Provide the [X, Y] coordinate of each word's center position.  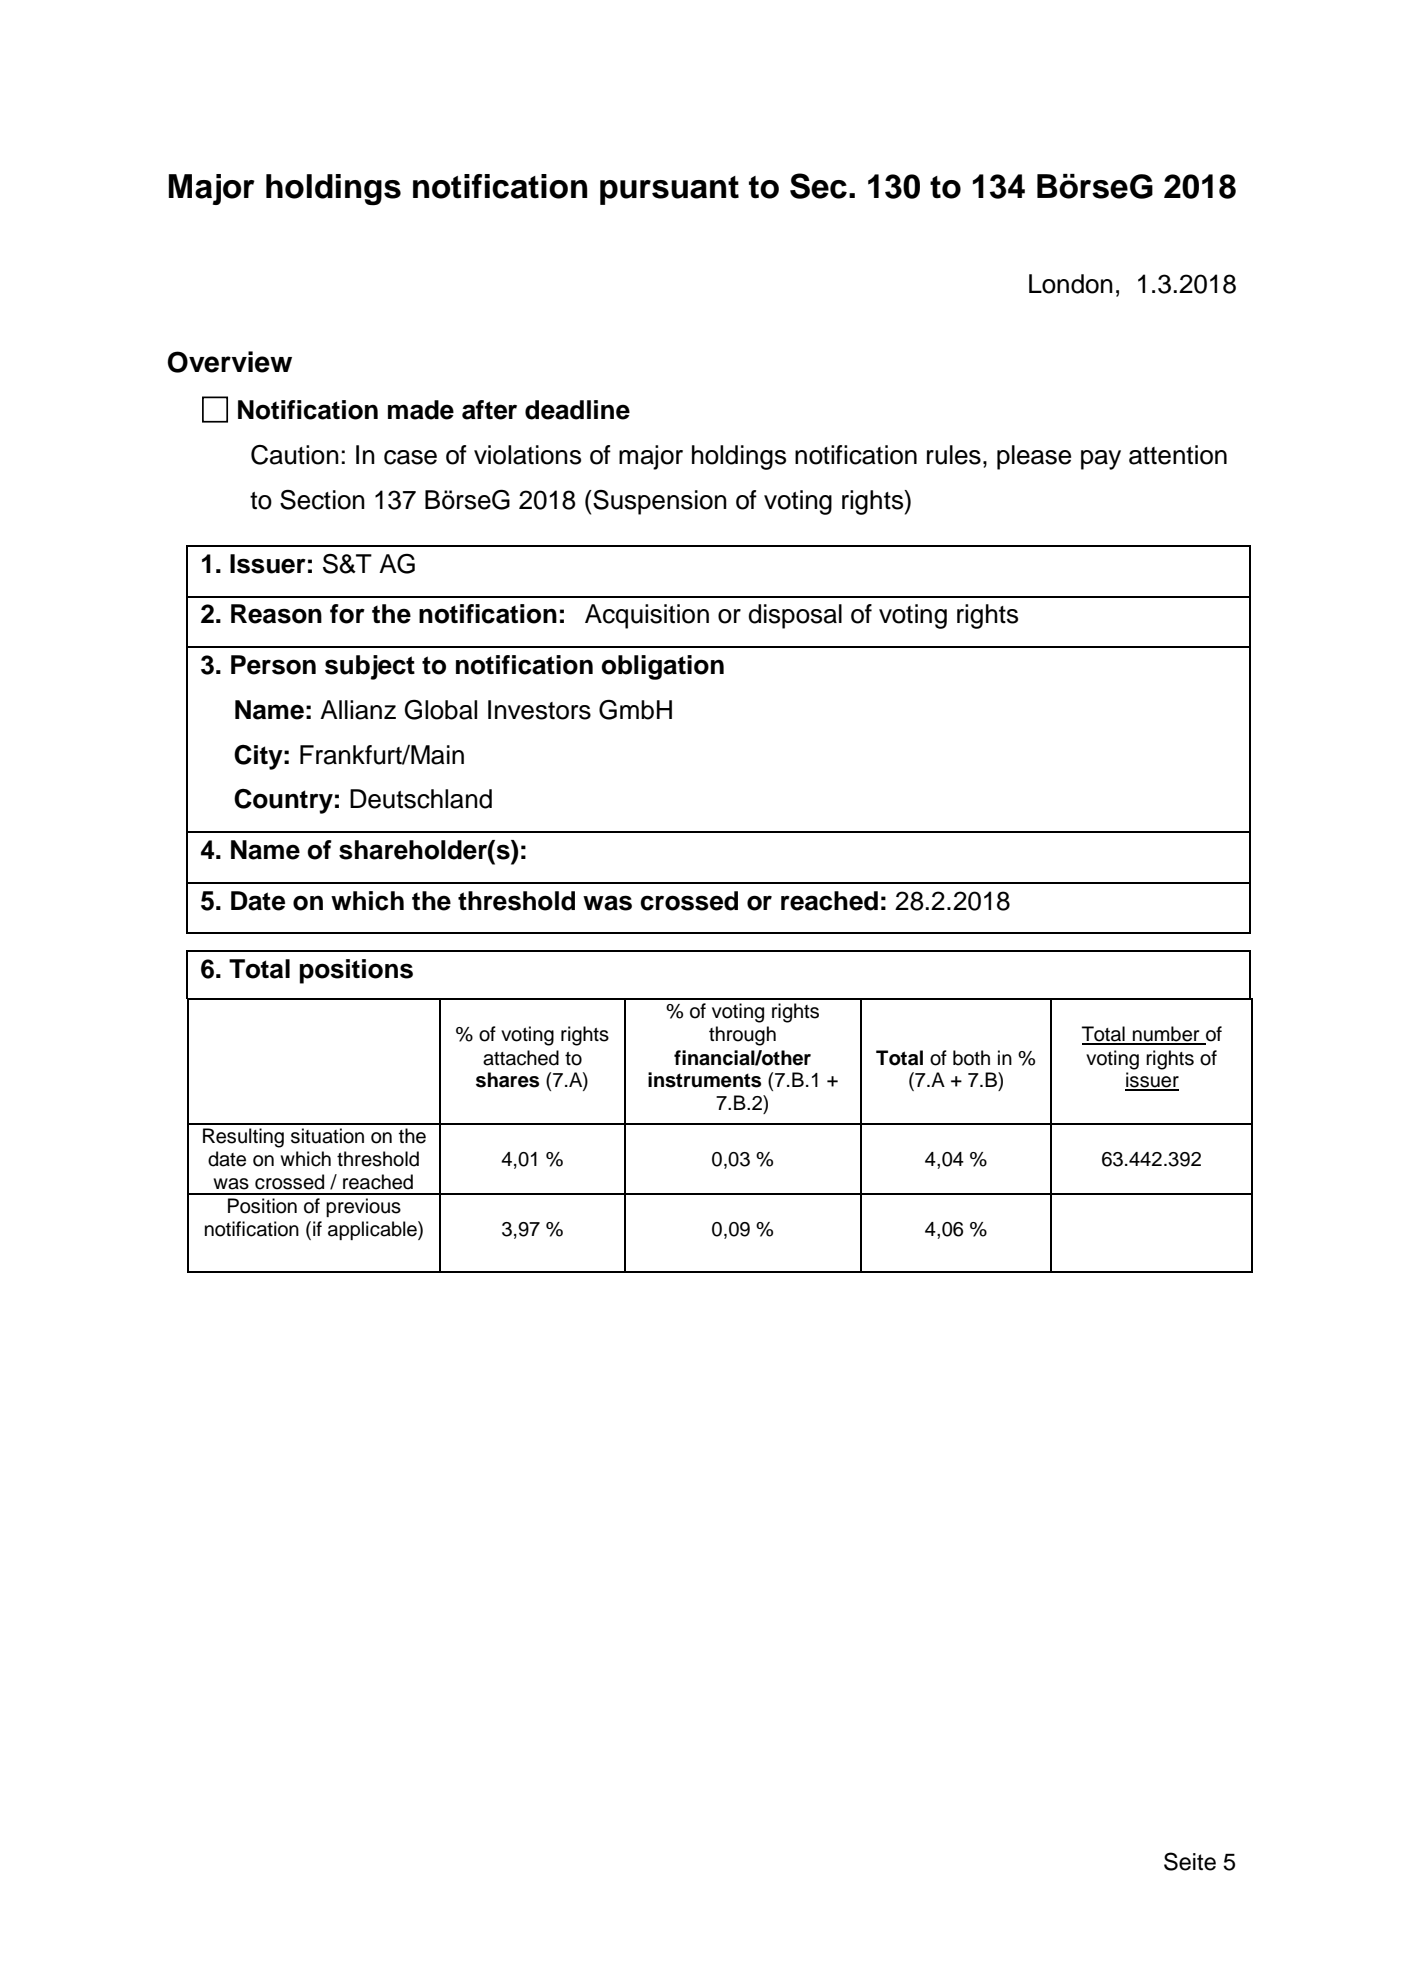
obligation [662, 667]
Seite [1190, 1861]
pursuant [669, 190]
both [971, 1058]
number [1166, 1035]
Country [283, 801]
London [1071, 284]
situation [327, 1136]
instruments [704, 1080]
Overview [229, 362]
